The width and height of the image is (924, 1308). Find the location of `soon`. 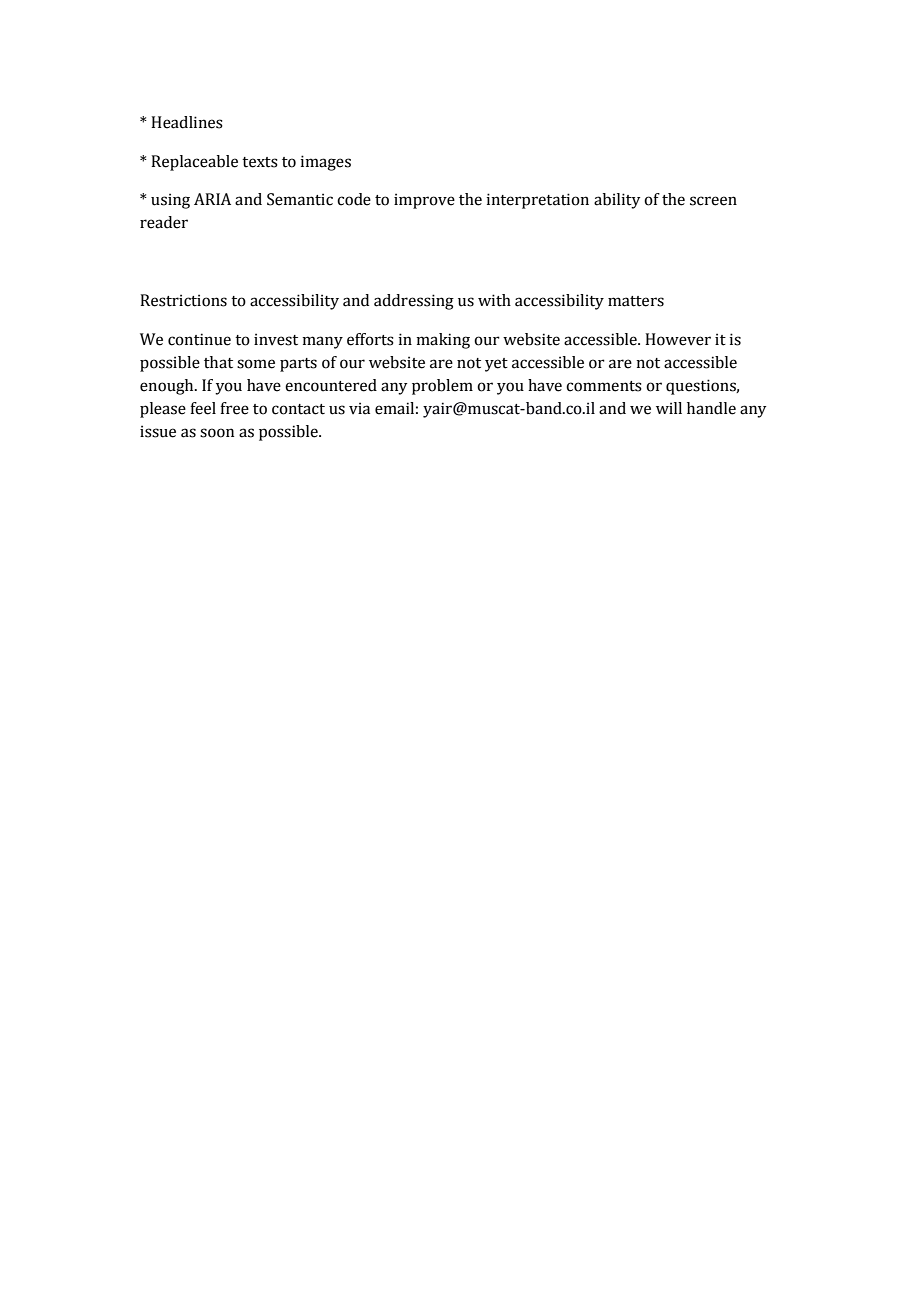

soon is located at coordinates (217, 433).
